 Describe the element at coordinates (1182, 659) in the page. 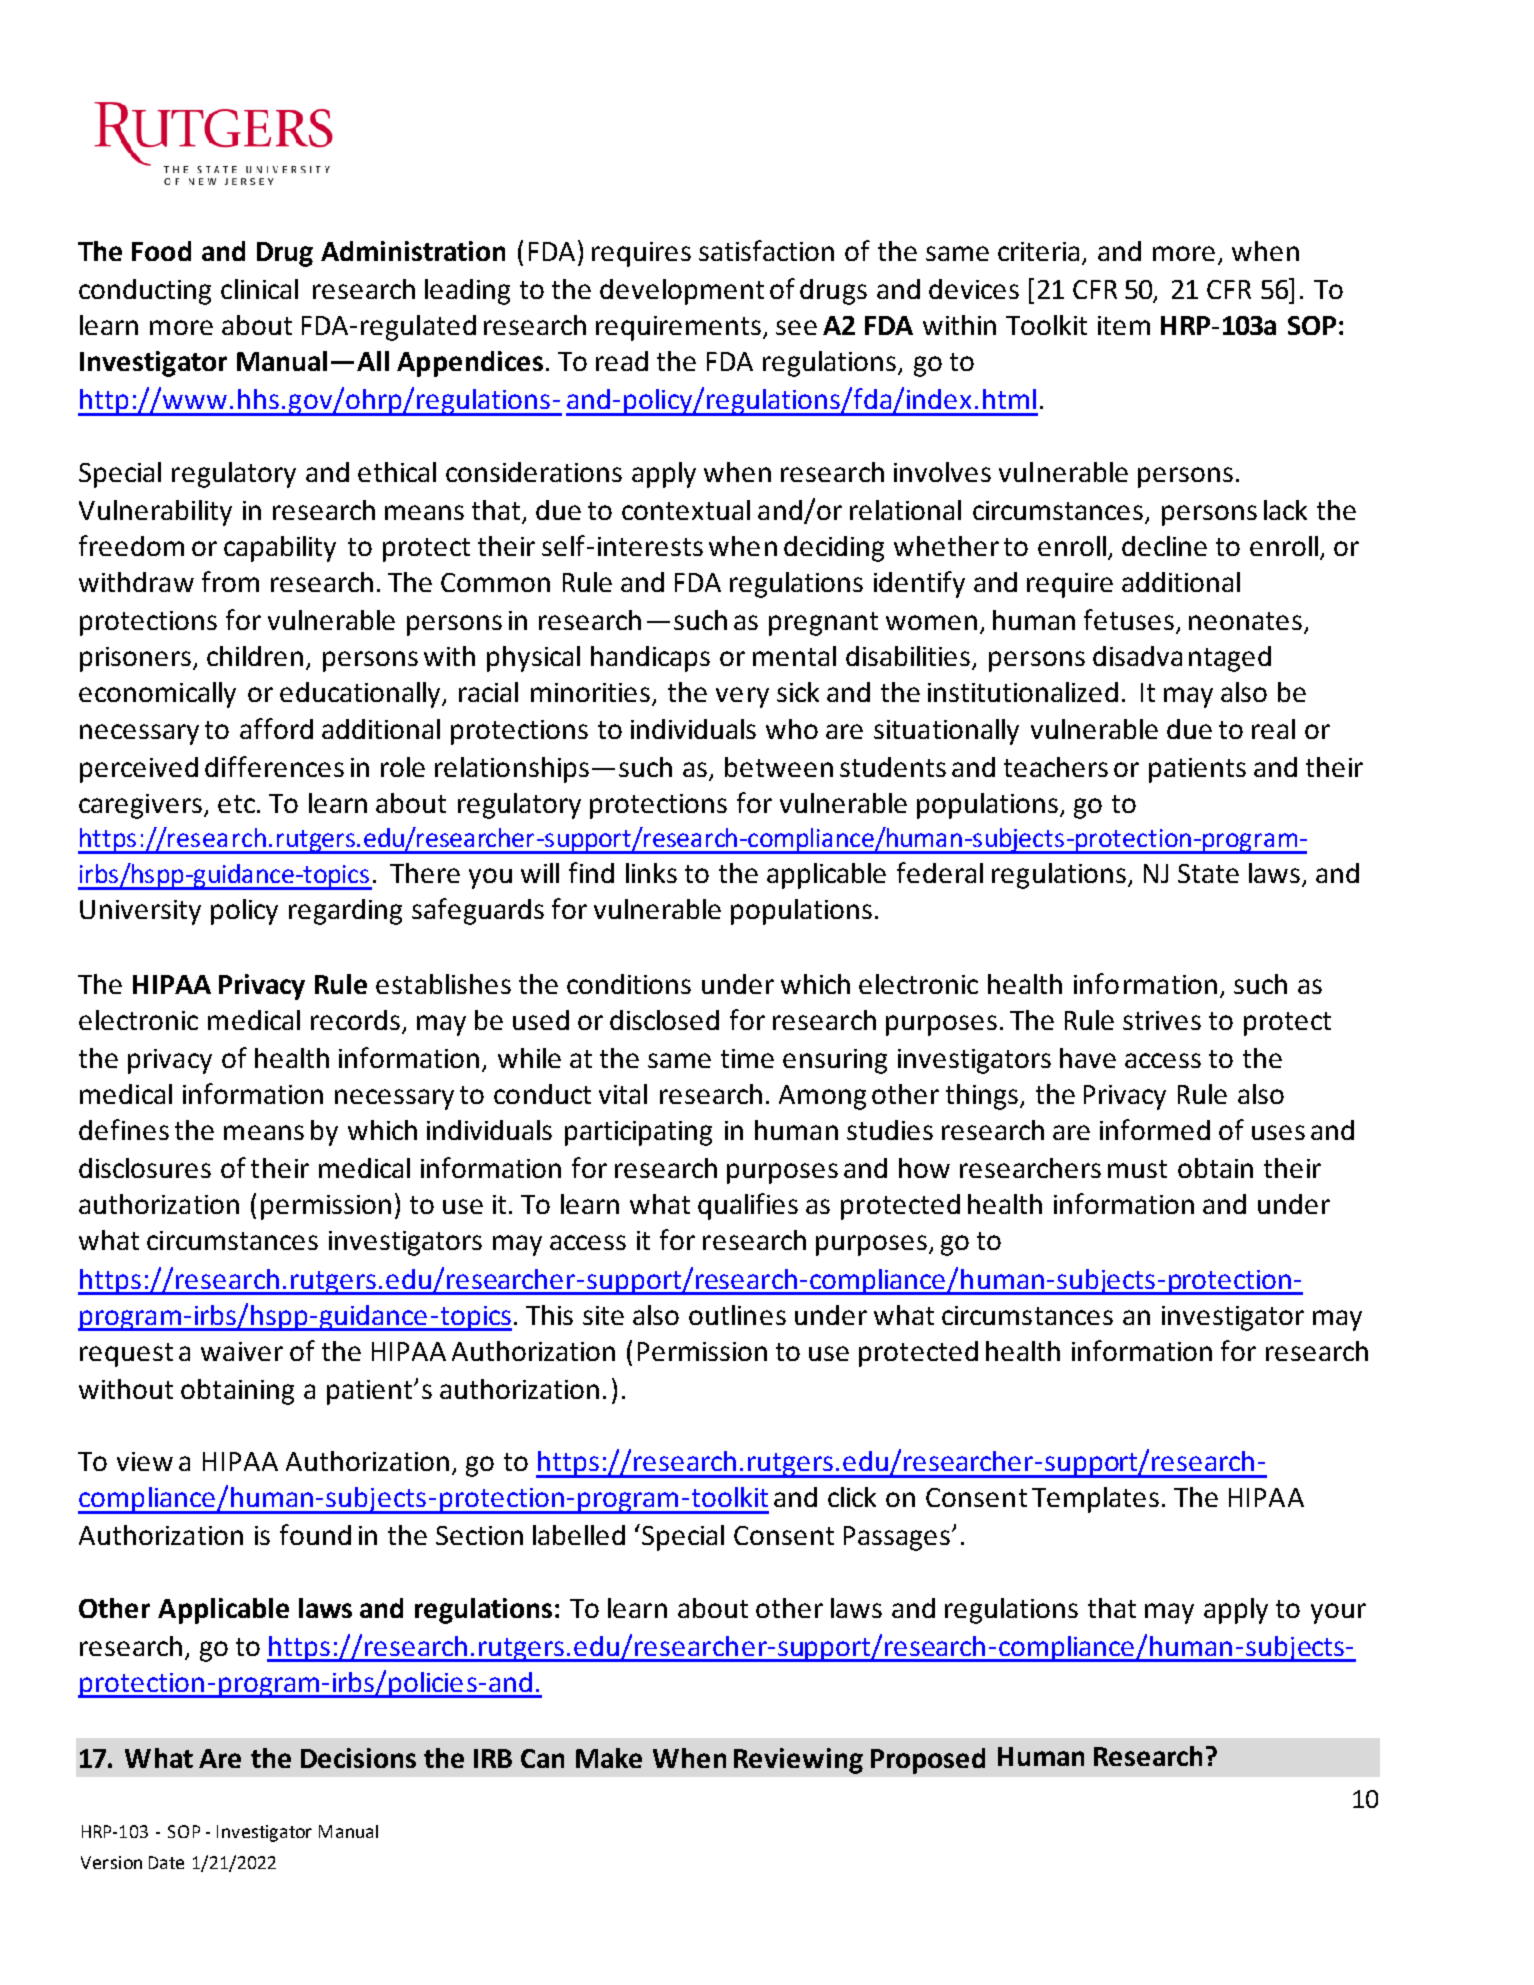

I see `disadvantaged` at that location.
